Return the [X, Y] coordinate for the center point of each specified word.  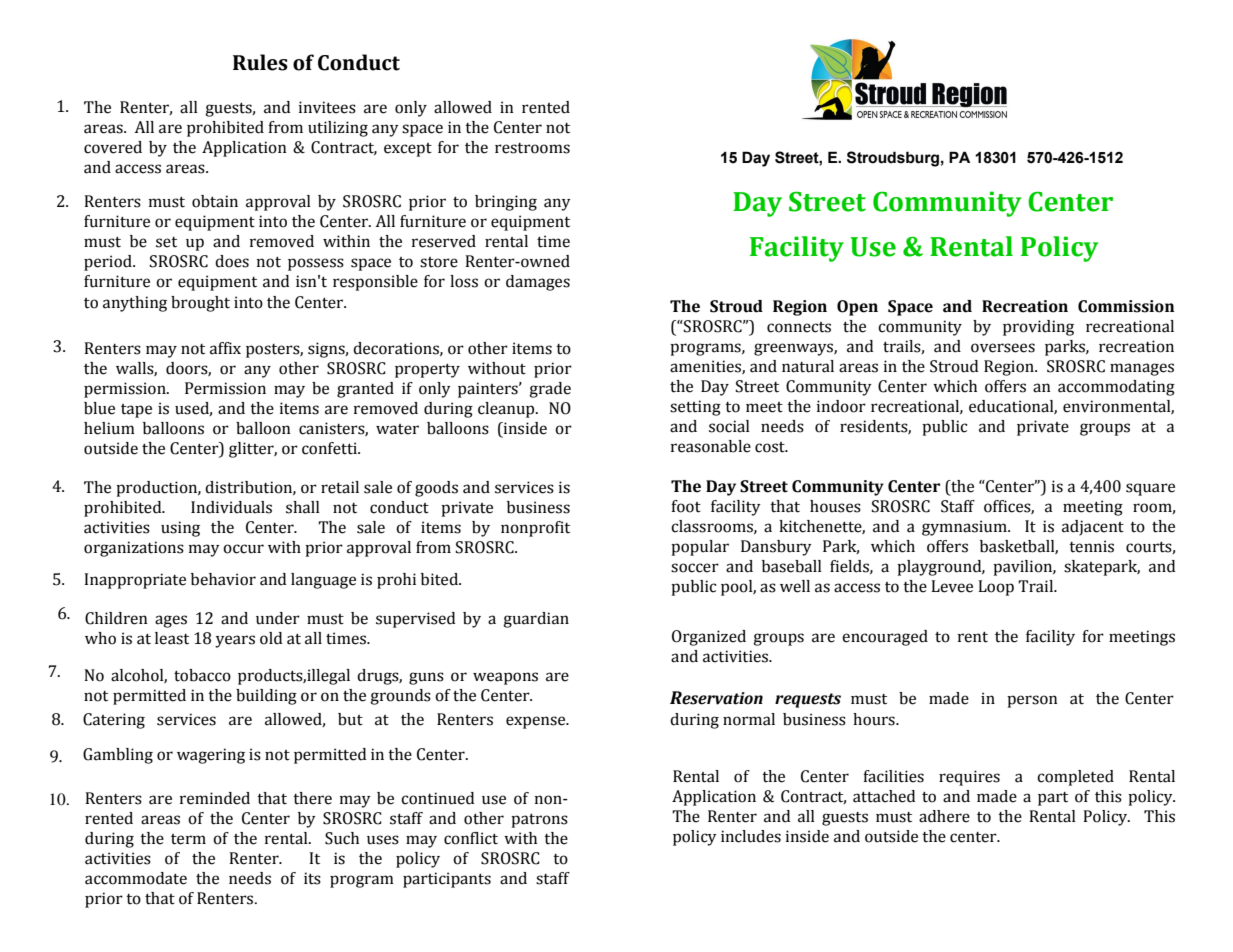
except [408, 150]
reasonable [711, 446]
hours [875, 719]
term [188, 839]
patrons [539, 820]
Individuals [231, 507]
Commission [1126, 306]
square [1150, 489]
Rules [260, 62]
